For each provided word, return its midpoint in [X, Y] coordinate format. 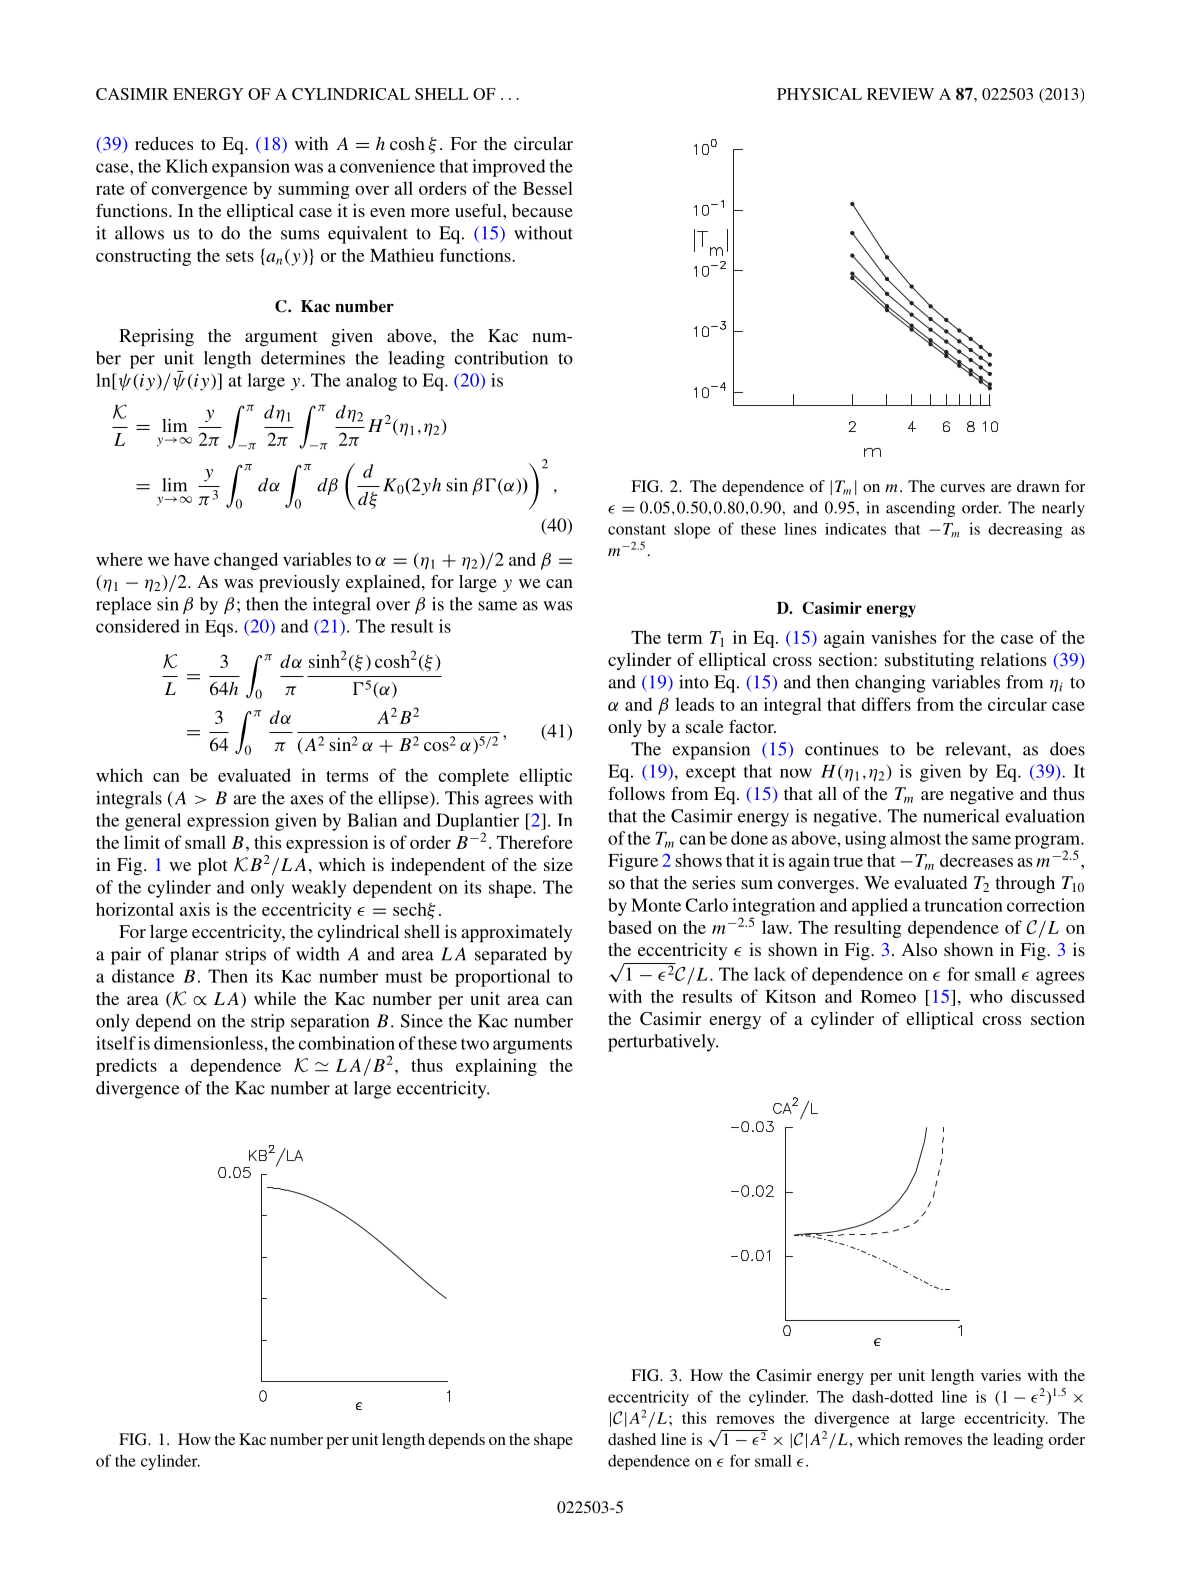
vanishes [903, 637]
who [986, 996]
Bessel [548, 188]
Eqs [219, 628]
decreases [976, 860]
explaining [496, 1067]
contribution [501, 358]
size [558, 864]
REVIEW [900, 94]
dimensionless [209, 1043]
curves [962, 488]
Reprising [156, 338]
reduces [164, 143]
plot [212, 867]
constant [637, 529]
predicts [126, 1067]
